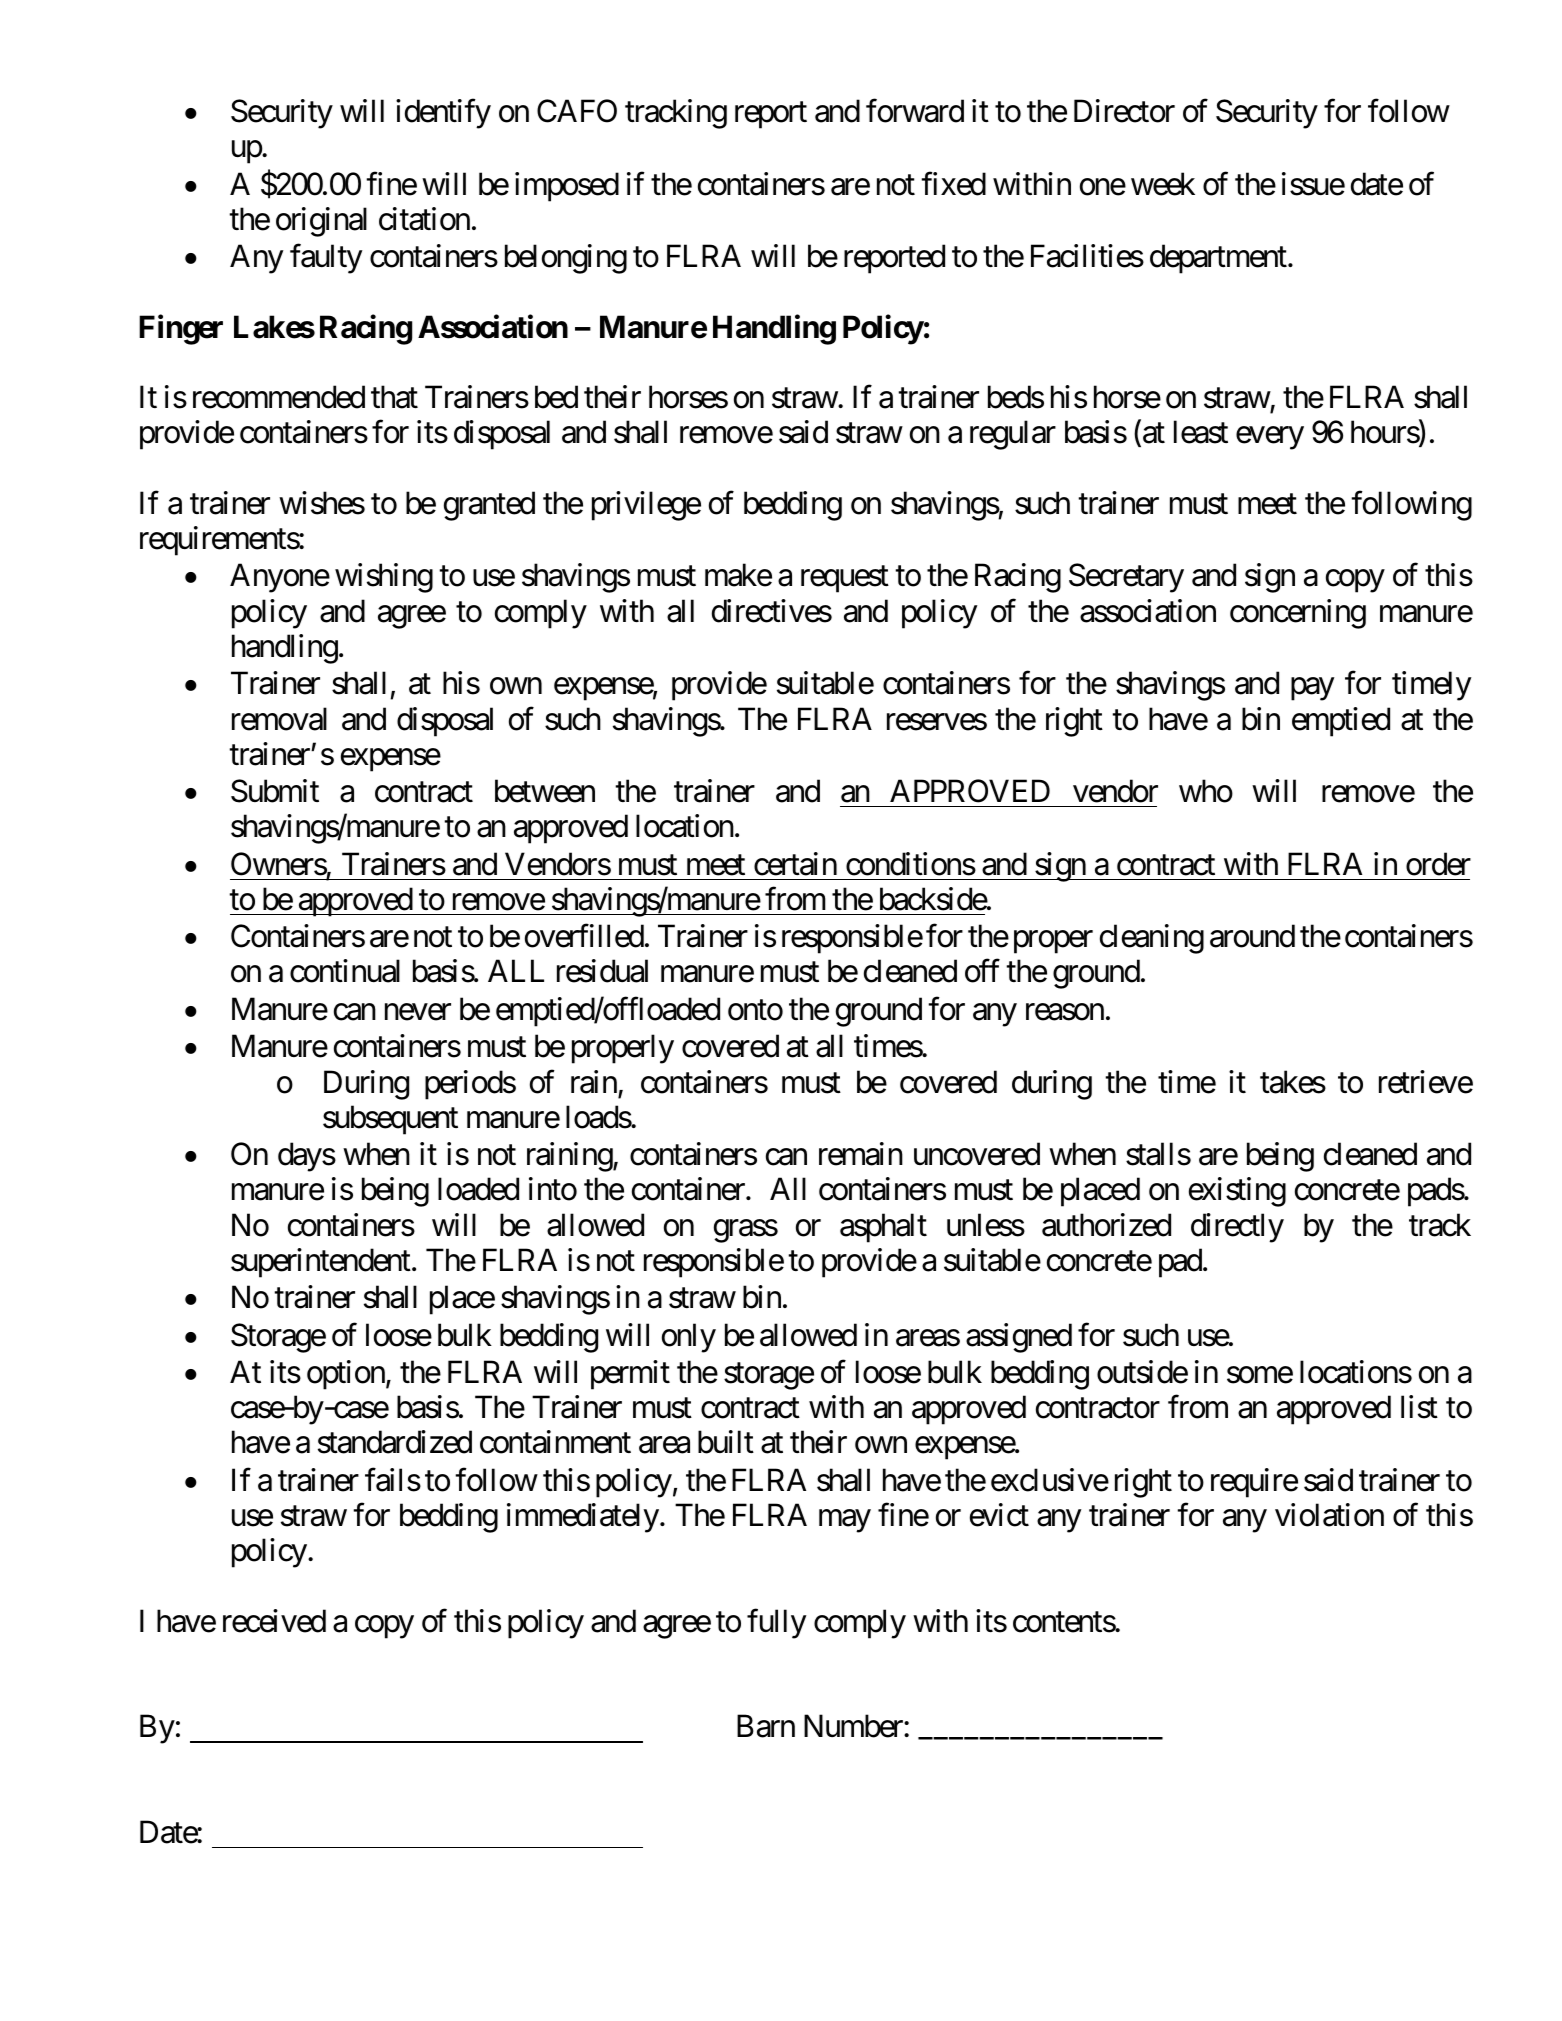 The height and width of the screenshot is (2021, 1562). I want to click on week, so click(1163, 184).
